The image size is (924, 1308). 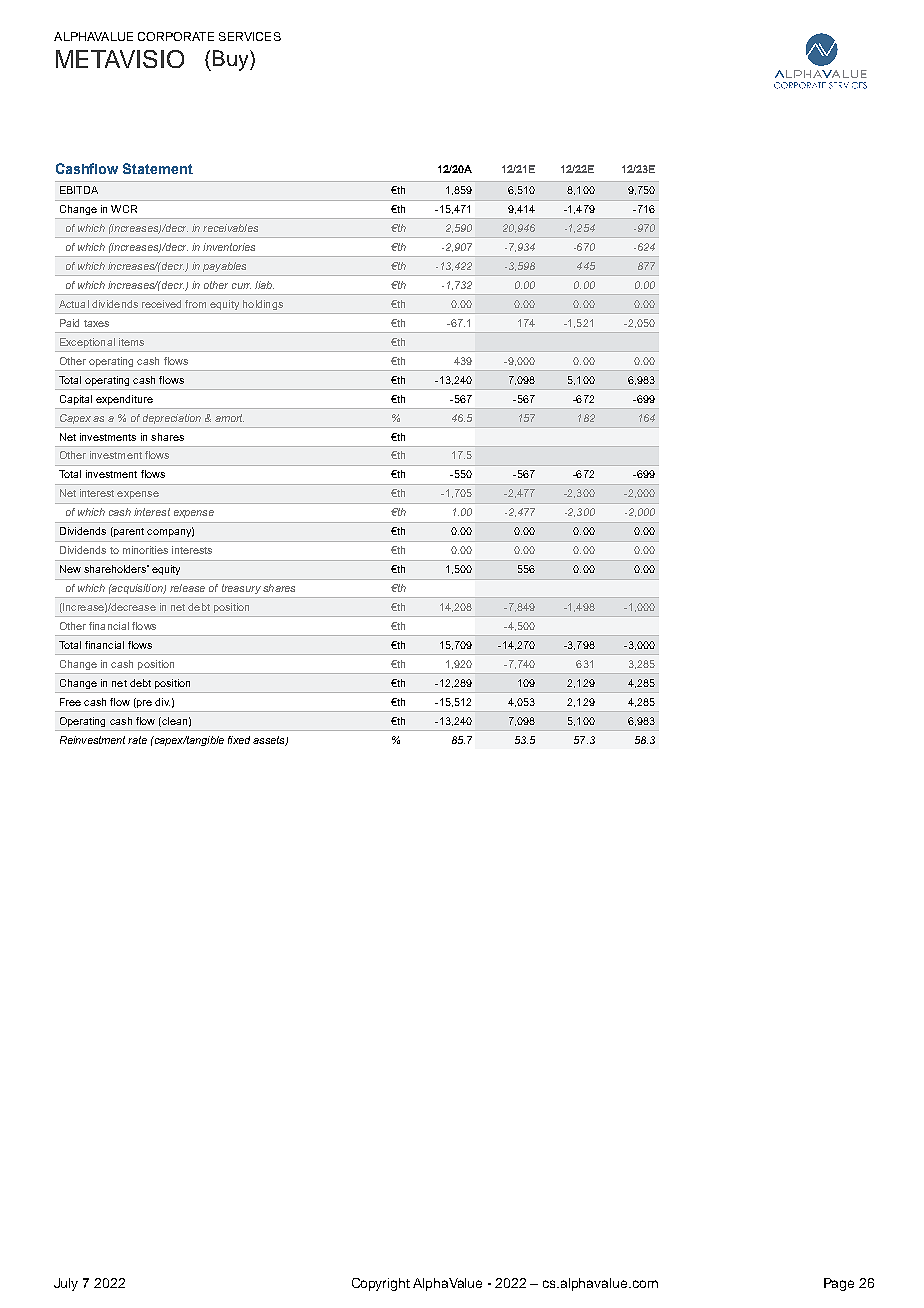 What do you see at coordinates (250, 36) in the screenshot?
I see `SERVICES` at bounding box center [250, 36].
